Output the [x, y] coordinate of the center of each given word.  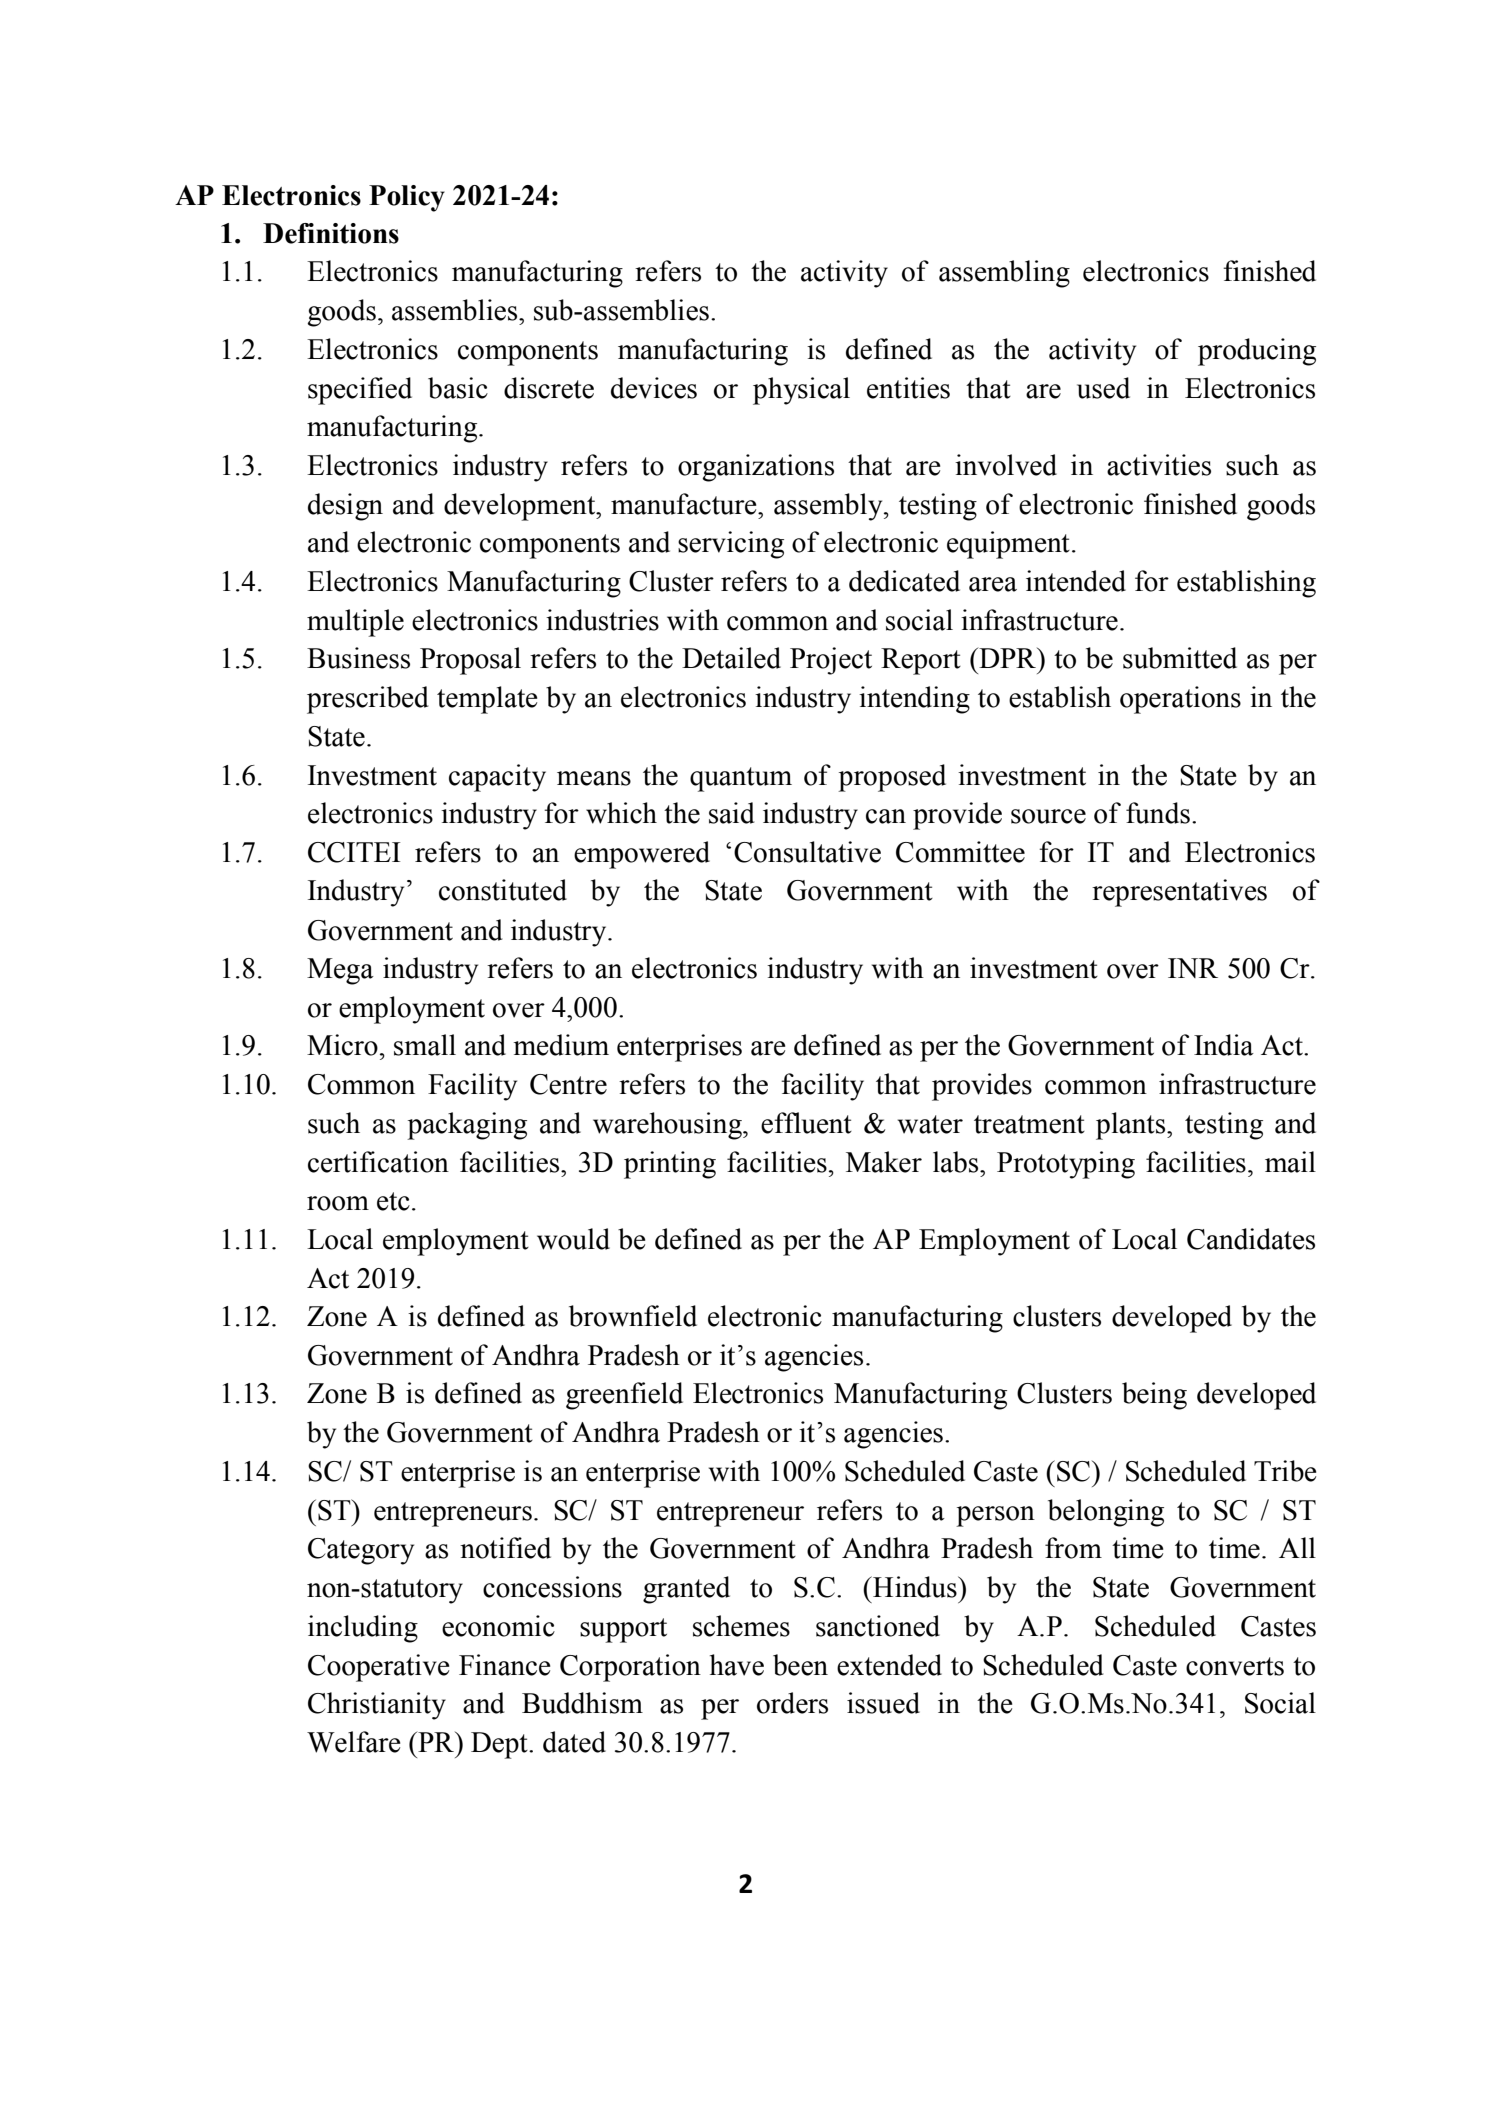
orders [792, 1703]
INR [1193, 968]
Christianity [377, 1706]
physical [801, 391]
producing [1257, 352]
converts [1235, 1666]
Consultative [807, 852]
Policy [407, 198]
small [425, 1045]
